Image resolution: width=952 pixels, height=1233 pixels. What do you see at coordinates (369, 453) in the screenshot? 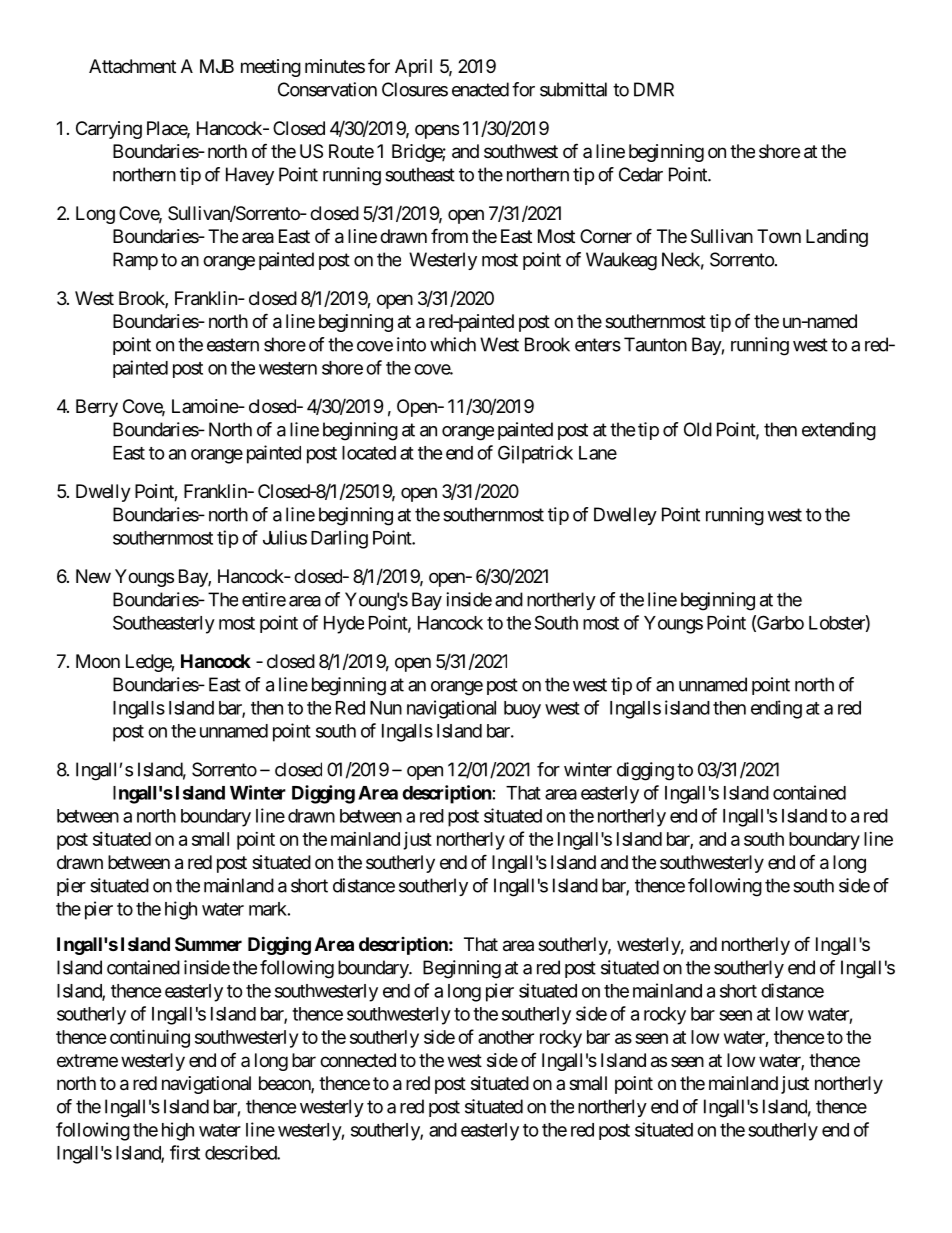
I see `located` at bounding box center [369, 453].
